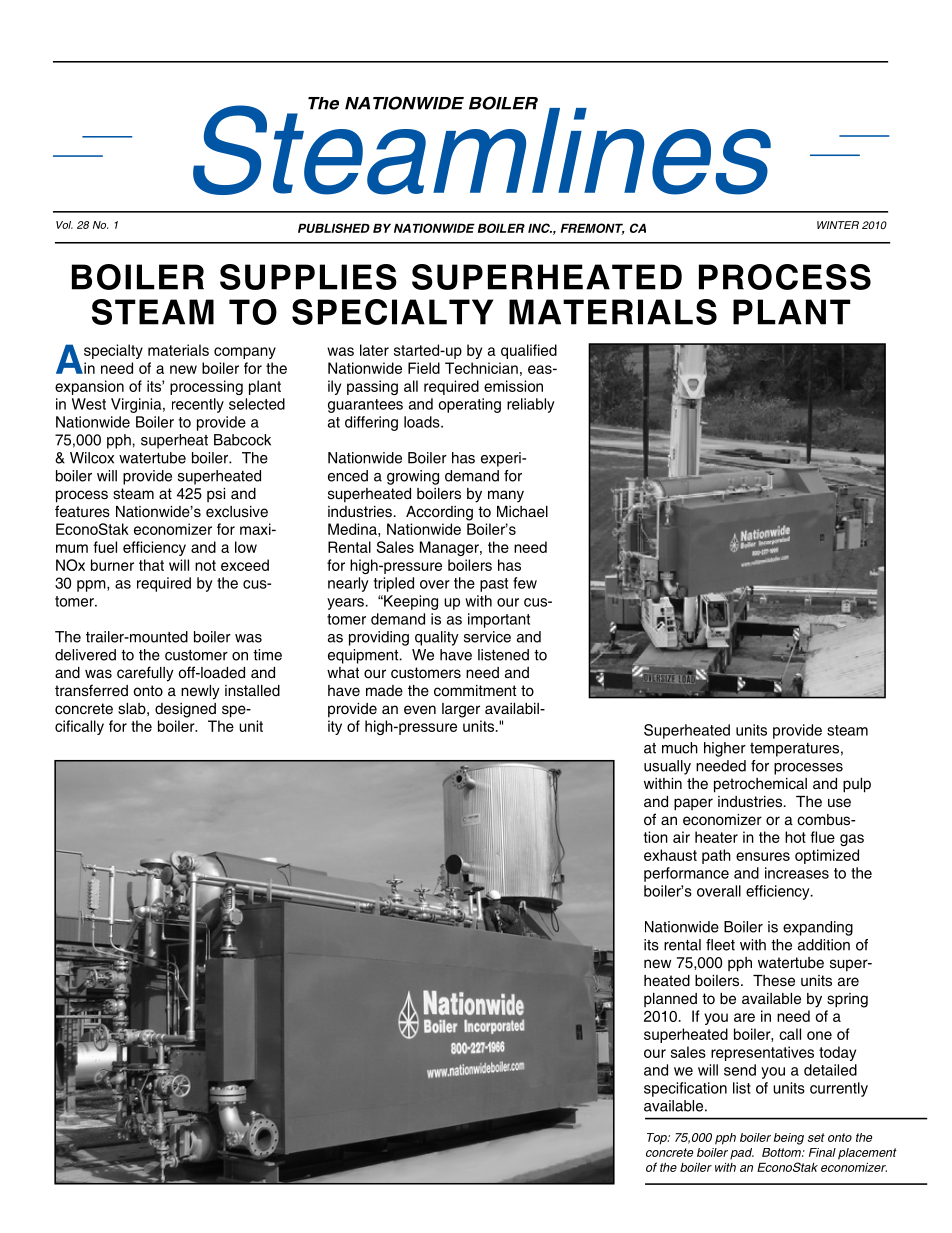 Image resolution: width=952 pixels, height=1233 pixels. I want to click on WINTER, so click(838, 225).
